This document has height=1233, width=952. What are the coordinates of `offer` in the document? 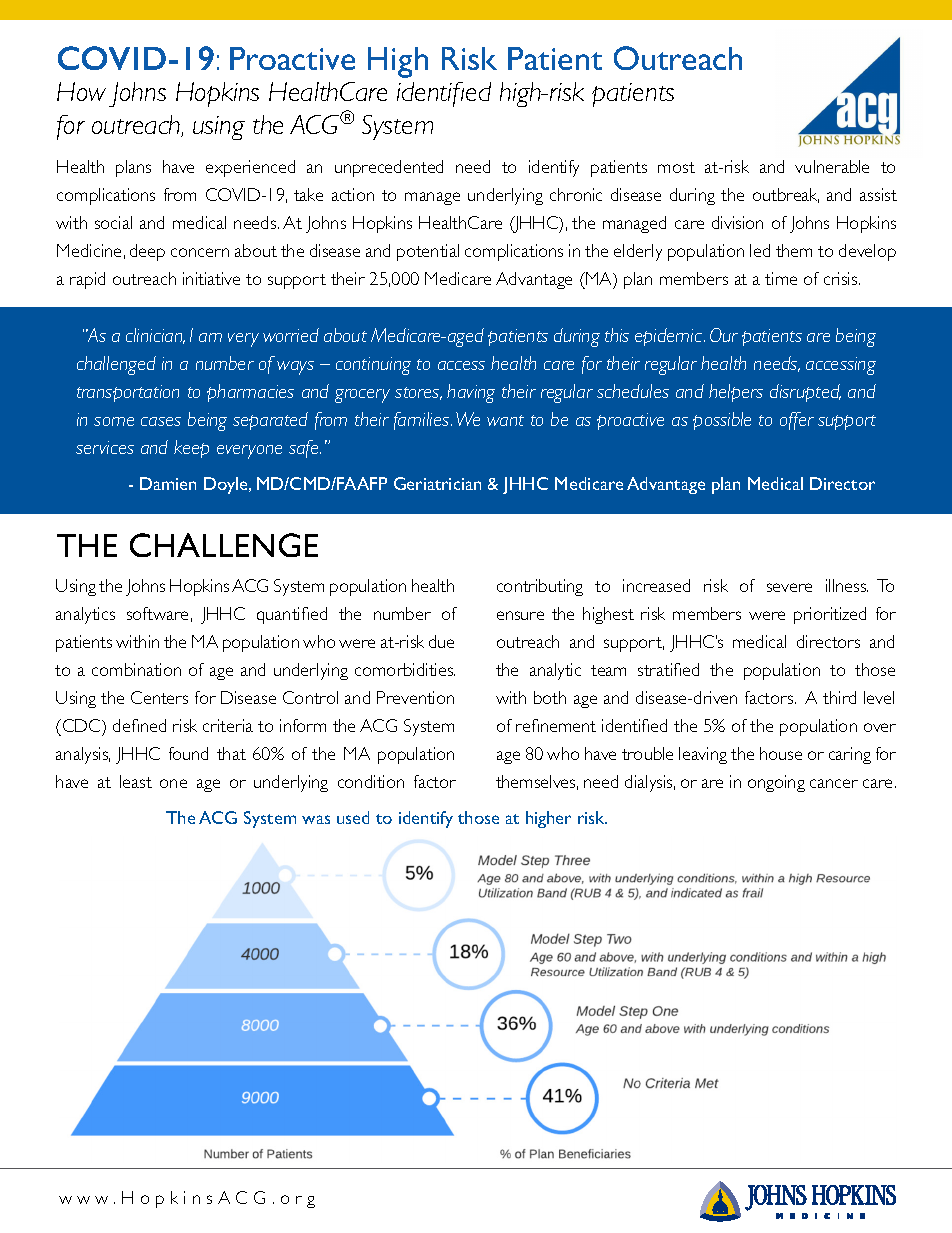 It's located at (797, 421).
